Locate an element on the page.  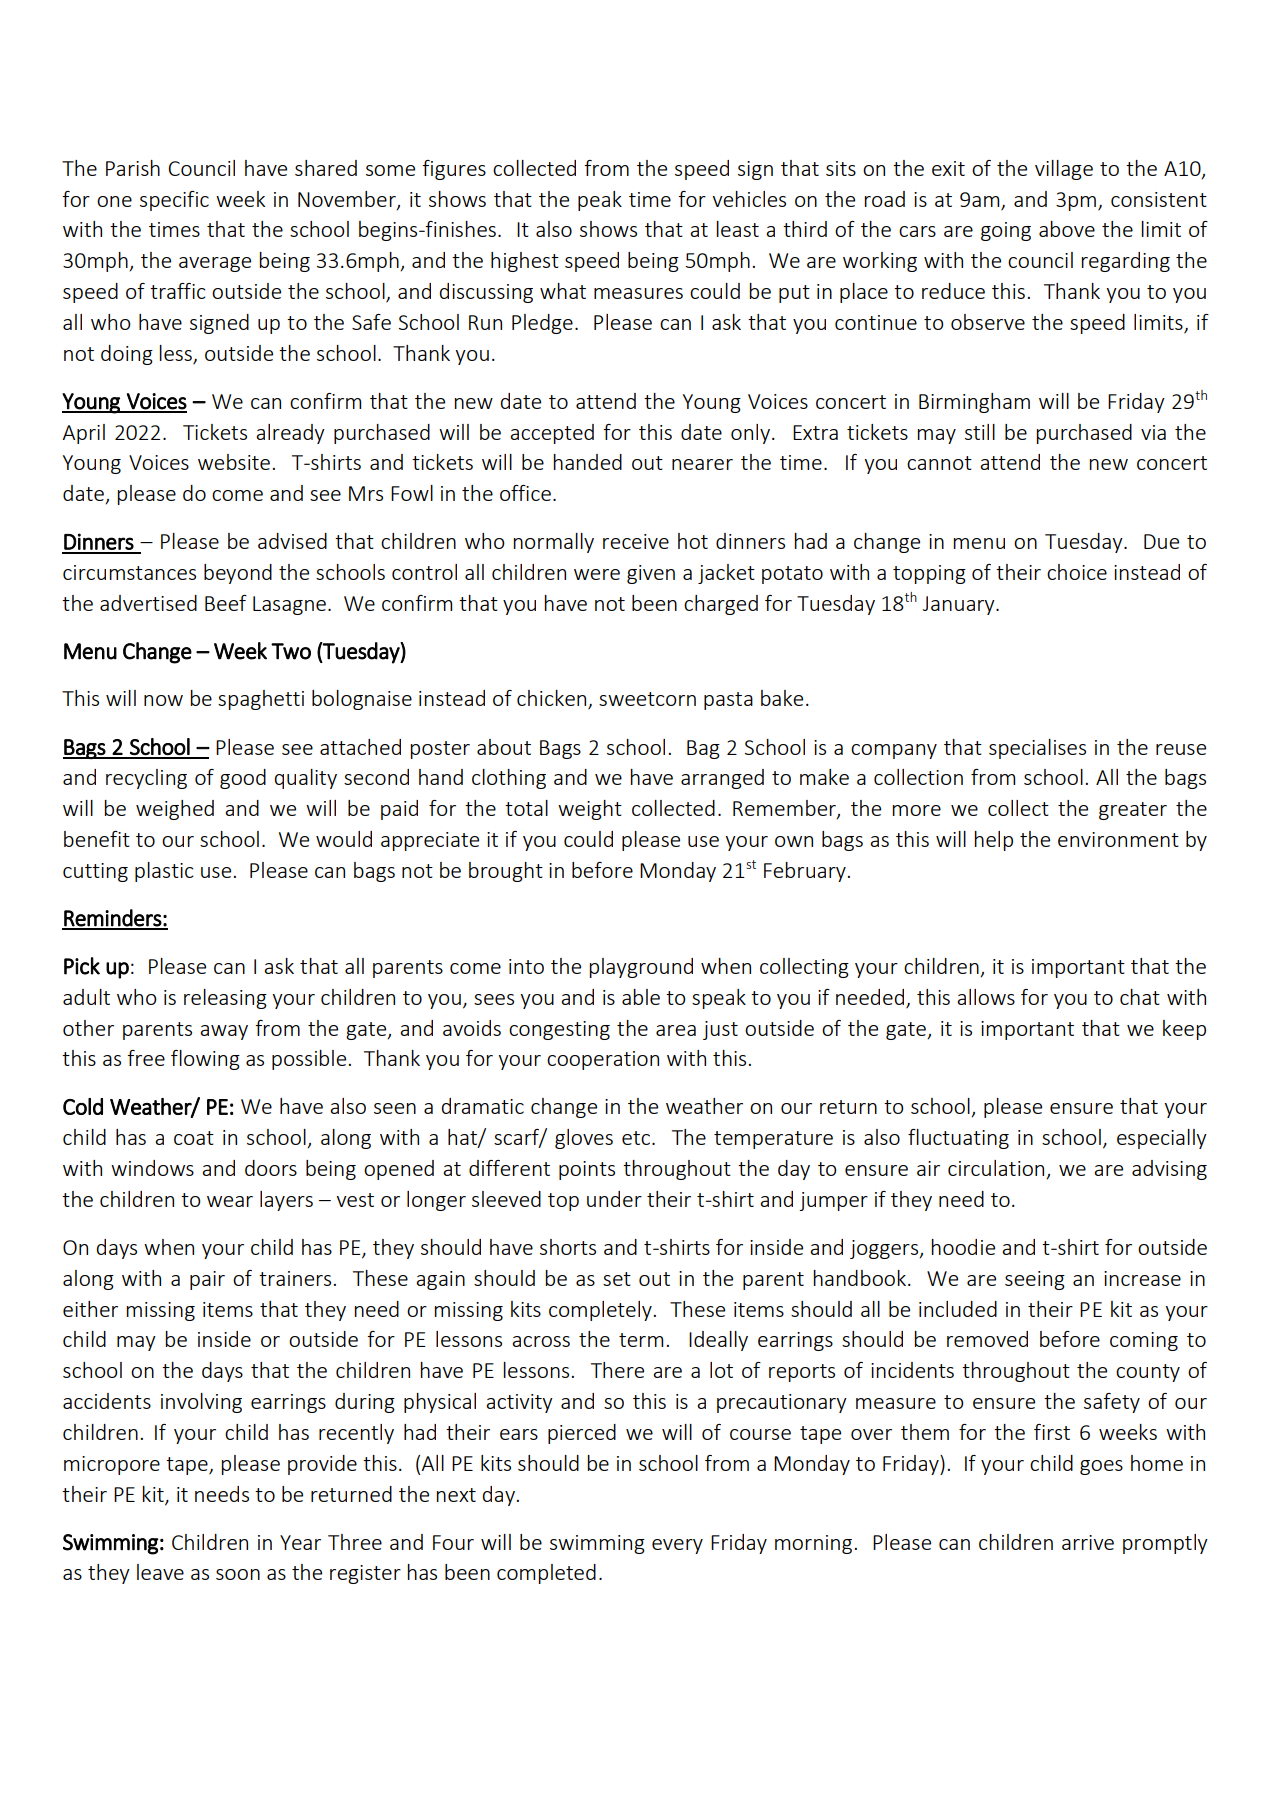
every is located at coordinates (677, 1546).
